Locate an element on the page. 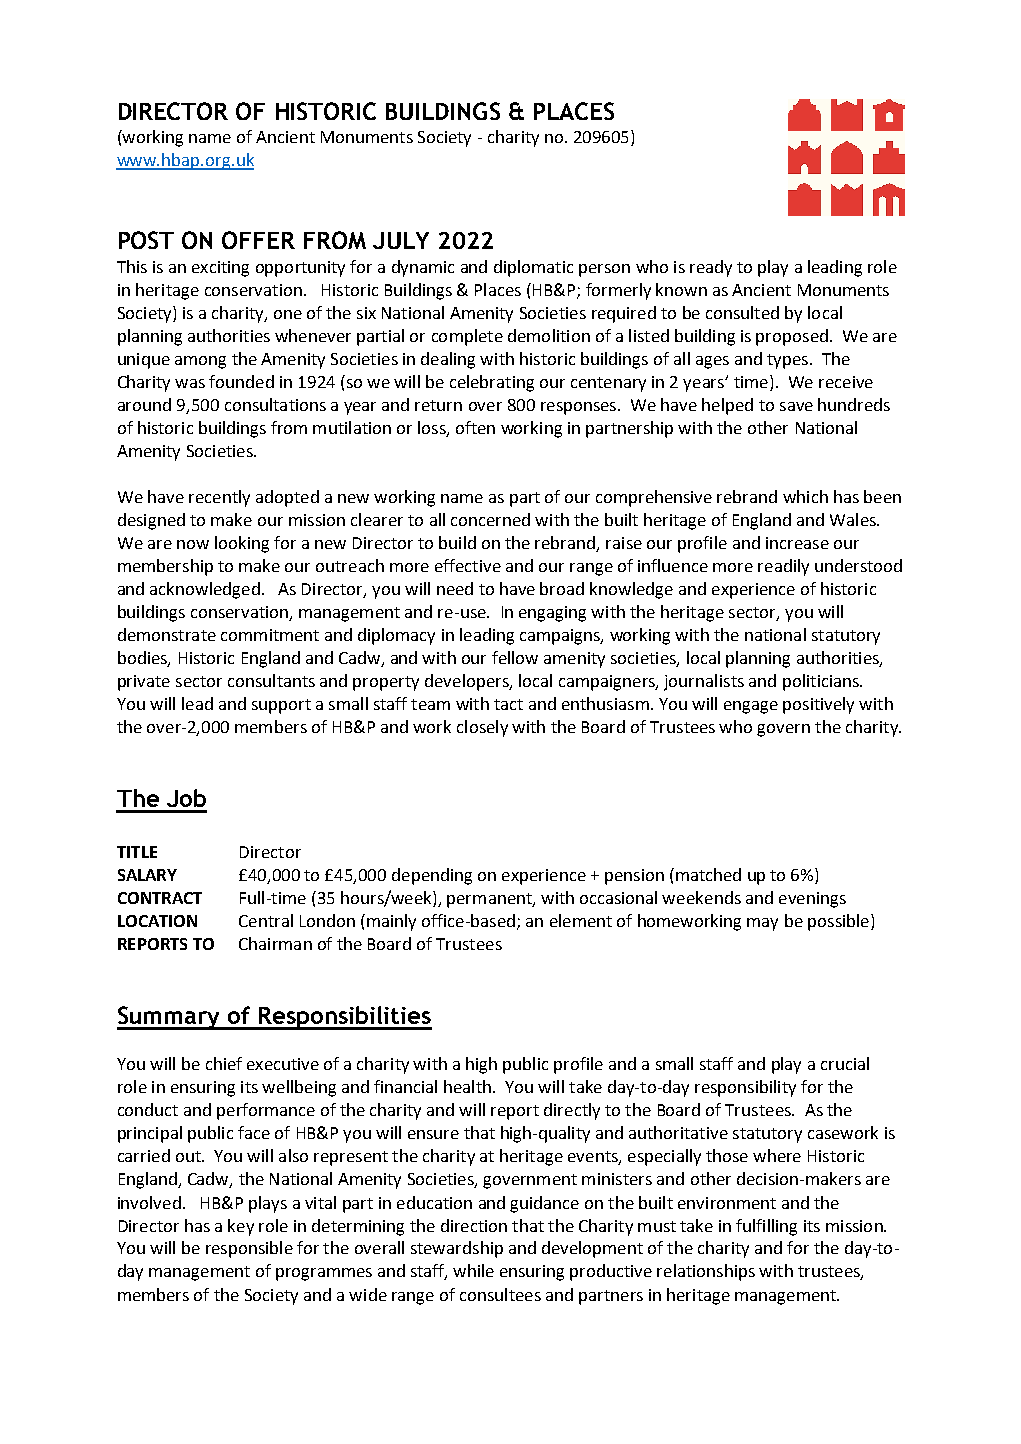  diplomatic is located at coordinates (533, 268).
